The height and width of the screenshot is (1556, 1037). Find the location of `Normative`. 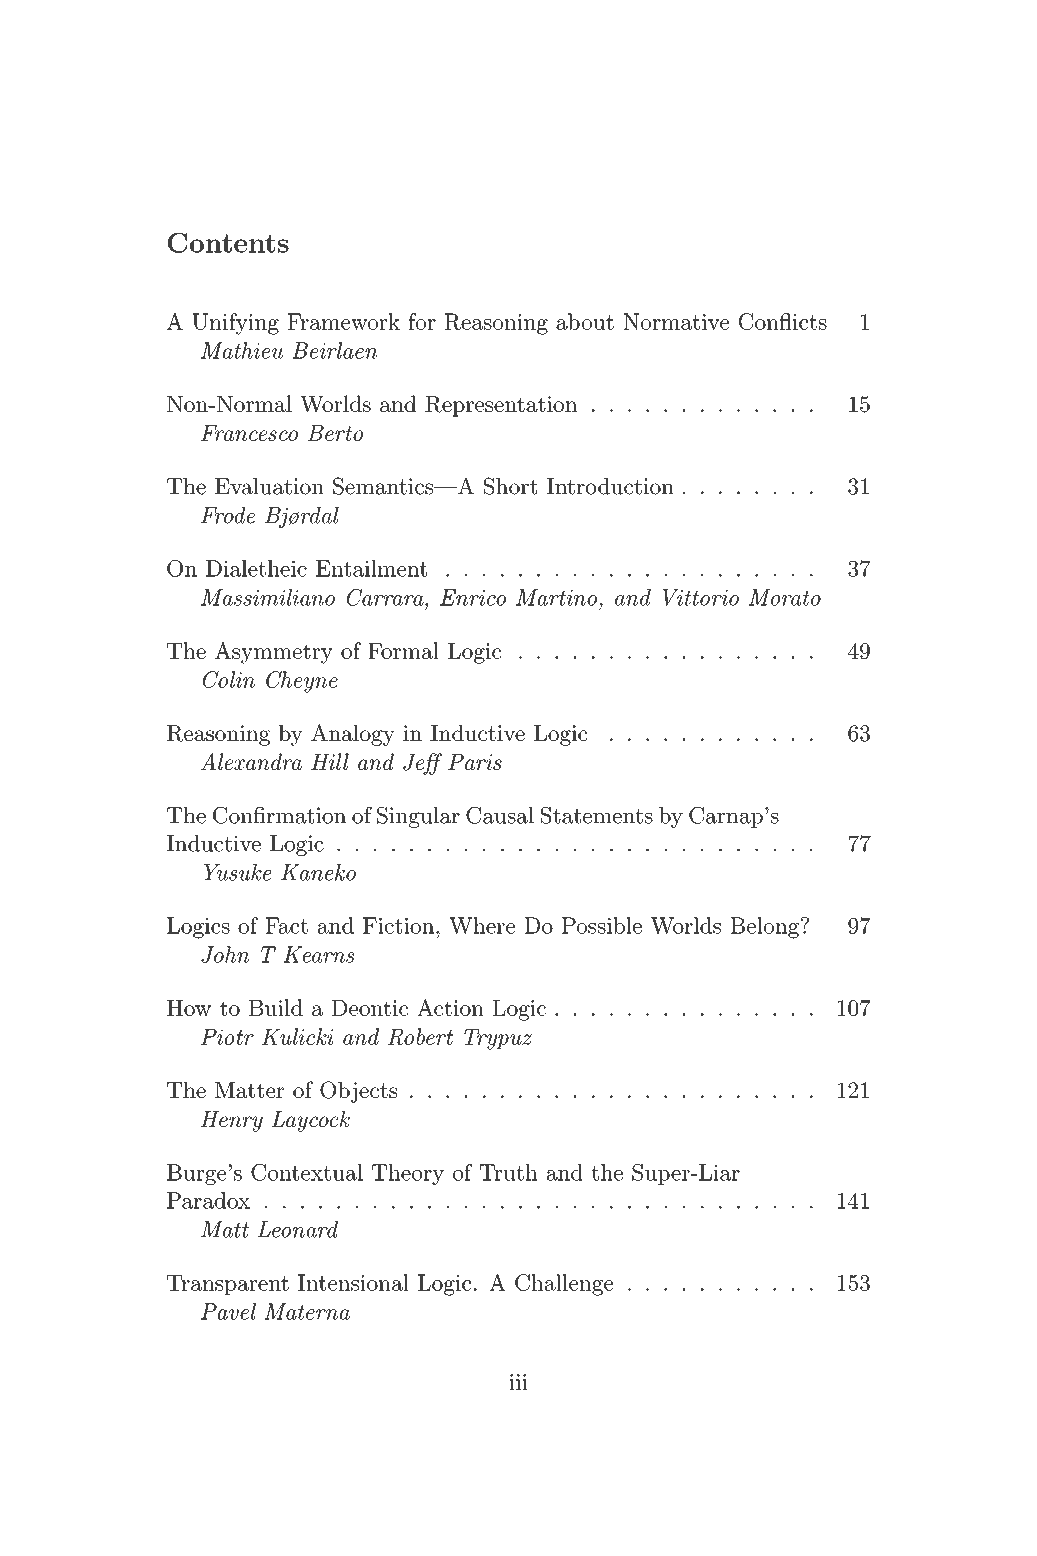

Normative is located at coordinates (676, 321).
